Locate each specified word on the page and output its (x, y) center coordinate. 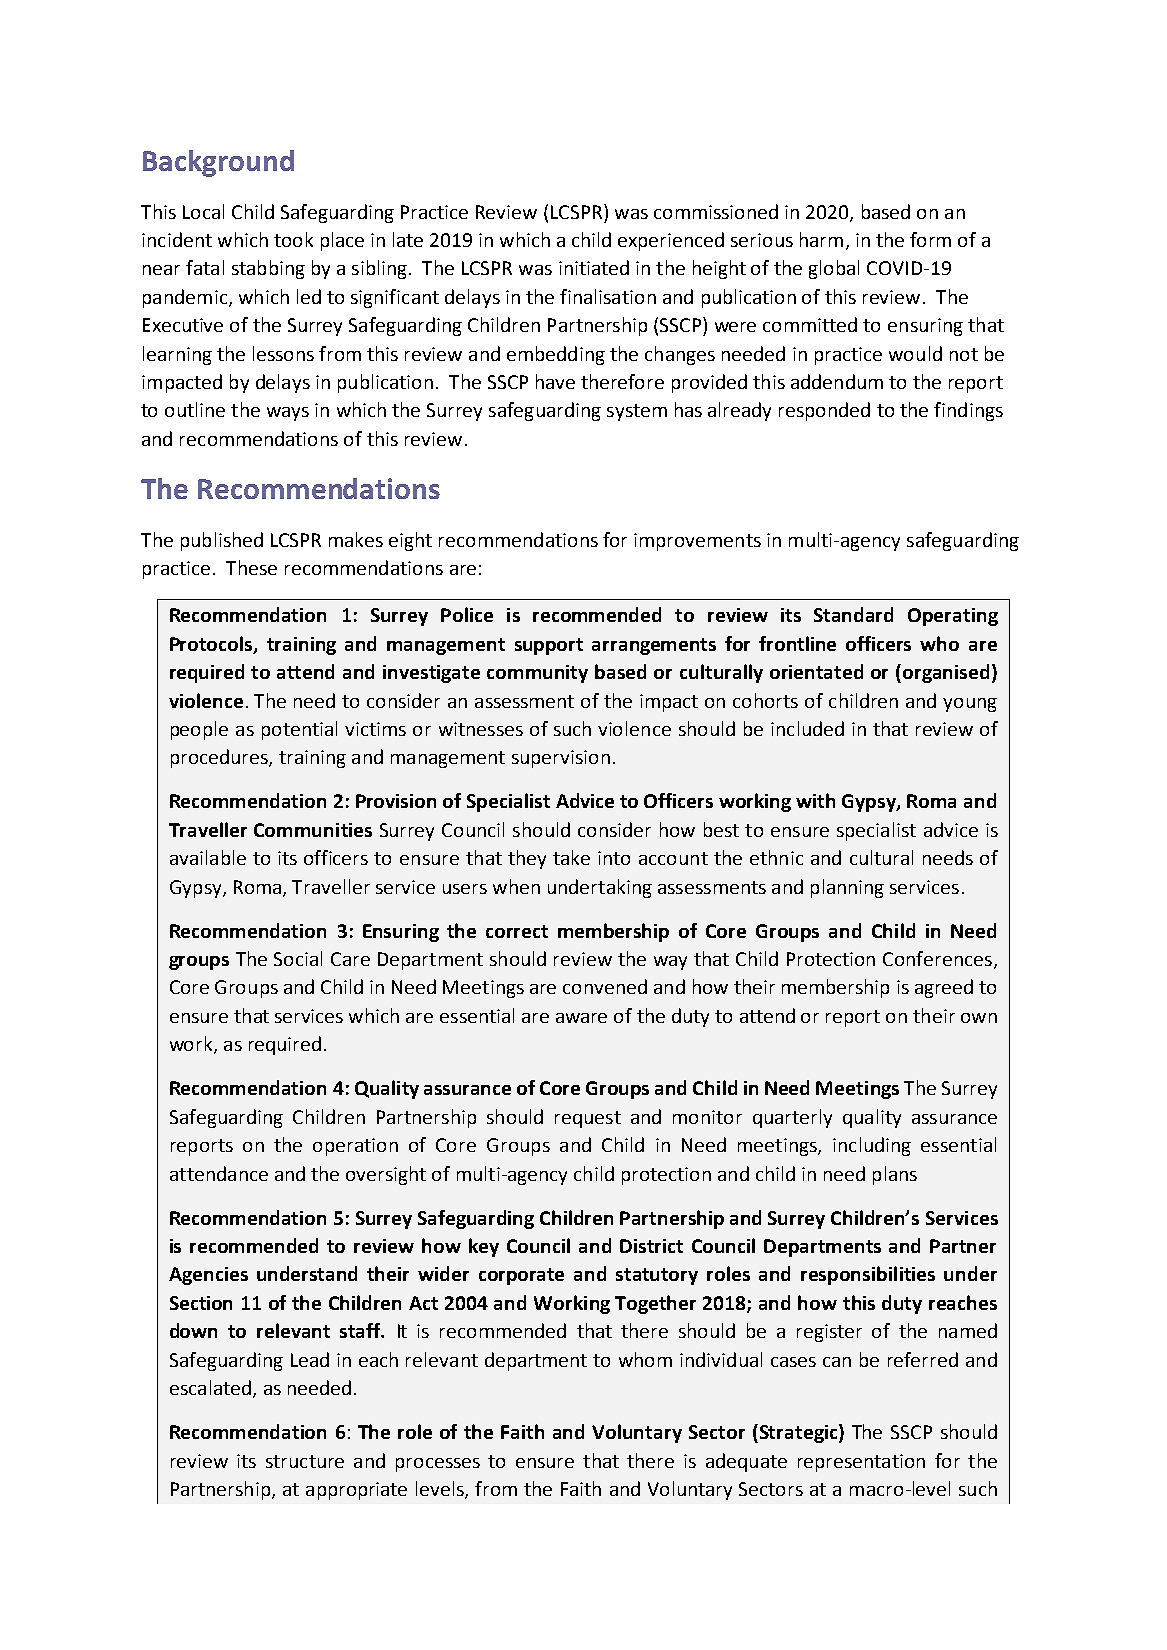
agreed (944, 988)
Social (298, 958)
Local (203, 211)
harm (821, 239)
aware (581, 1018)
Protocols (212, 645)
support (549, 646)
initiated (594, 267)
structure (305, 1461)
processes (438, 1465)
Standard (853, 614)
